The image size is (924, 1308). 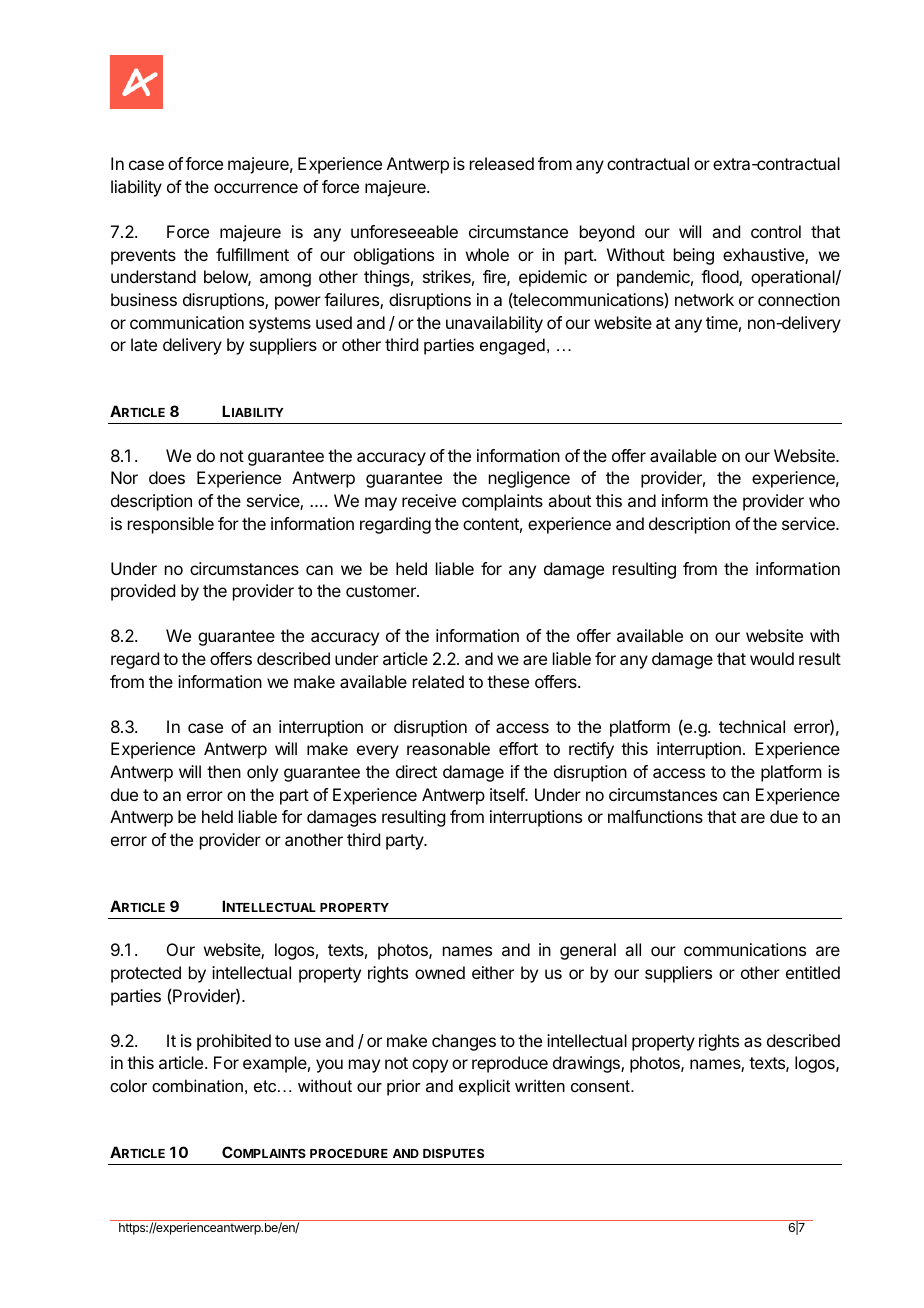 What do you see at coordinates (502, 163) in the screenshot?
I see `released` at bounding box center [502, 163].
